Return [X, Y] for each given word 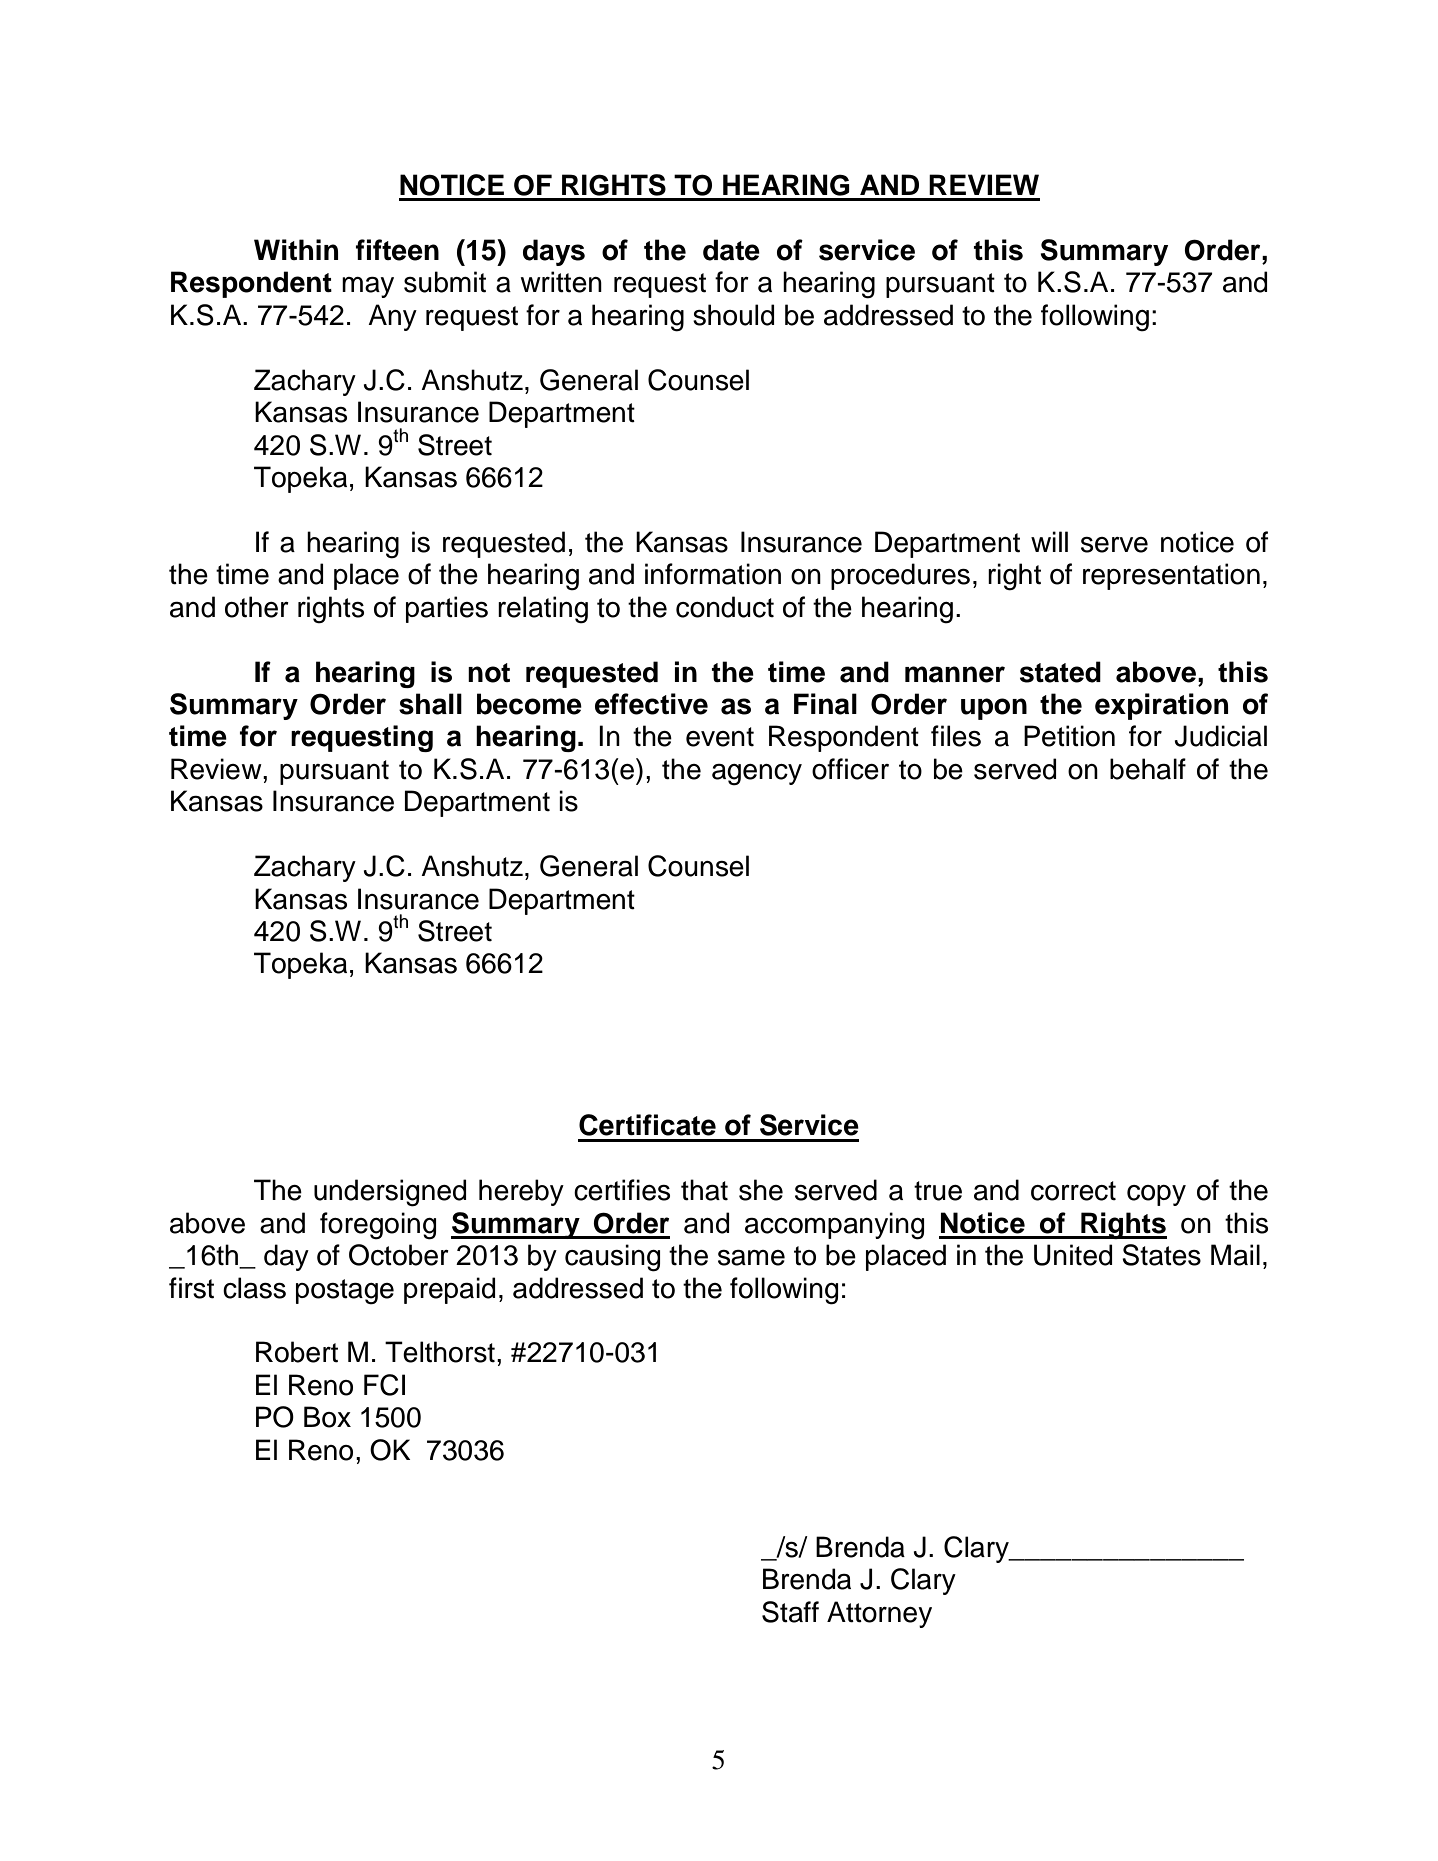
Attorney [879, 1614]
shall [430, 704]
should [733, 315]
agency [757, 775]
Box [327, 1417]
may [368, 287]
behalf [1148, 769]
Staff [790, 1612]
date [731, 250]
